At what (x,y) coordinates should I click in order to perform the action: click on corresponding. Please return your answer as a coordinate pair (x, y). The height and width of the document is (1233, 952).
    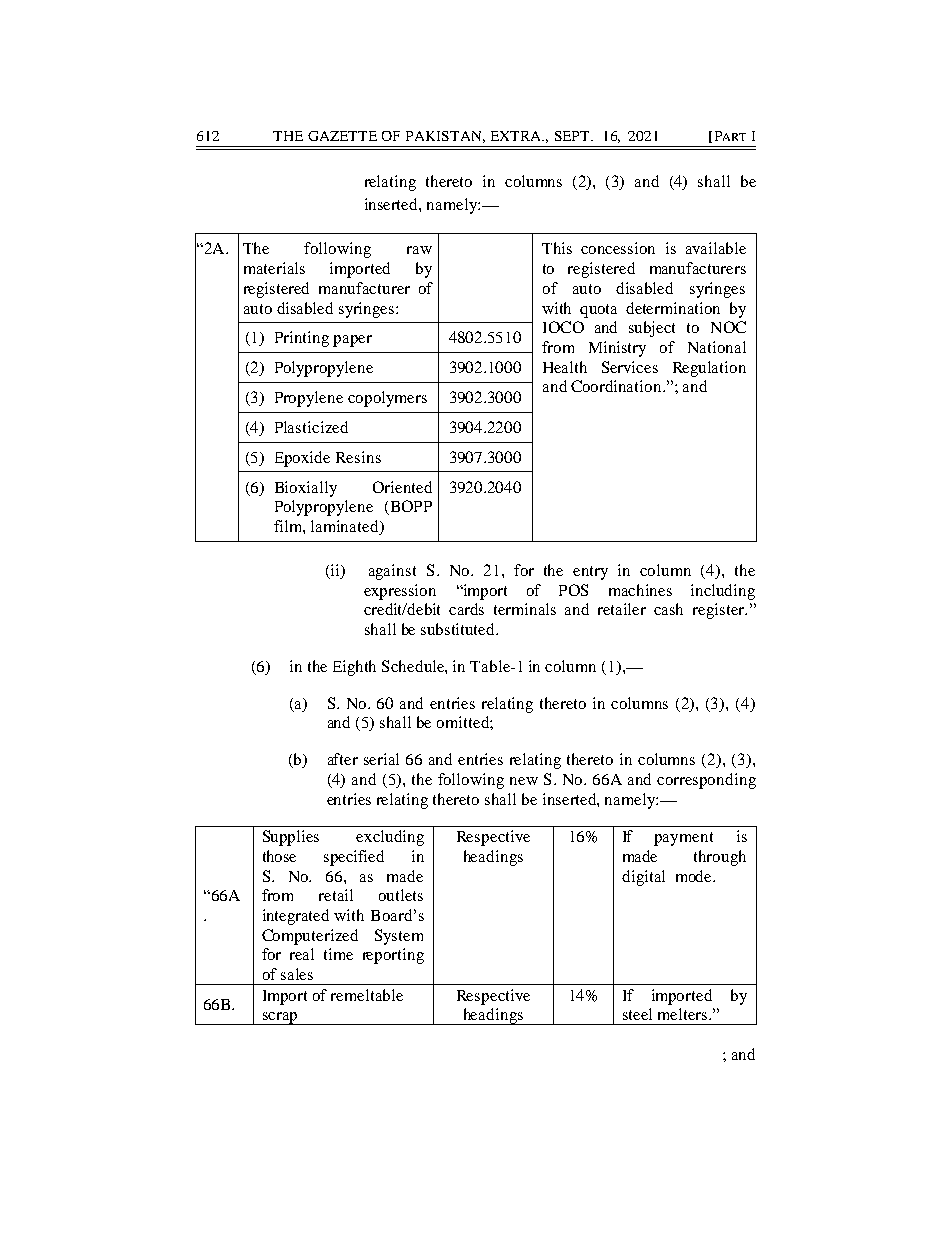
    Looking at the image, I should click on (706, 781).
